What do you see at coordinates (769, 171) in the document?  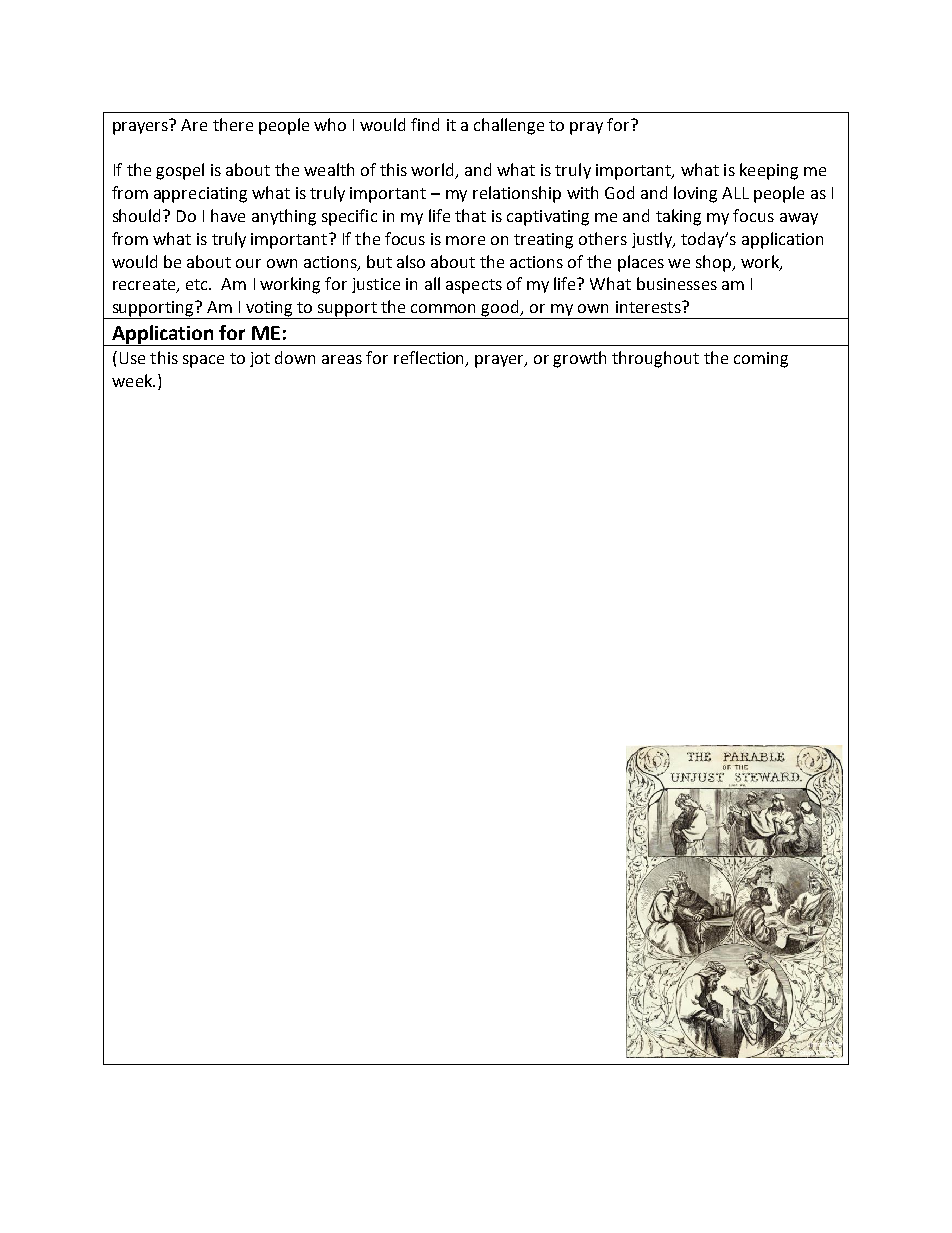 I see `keeping` at bounding box center [769, 171].
